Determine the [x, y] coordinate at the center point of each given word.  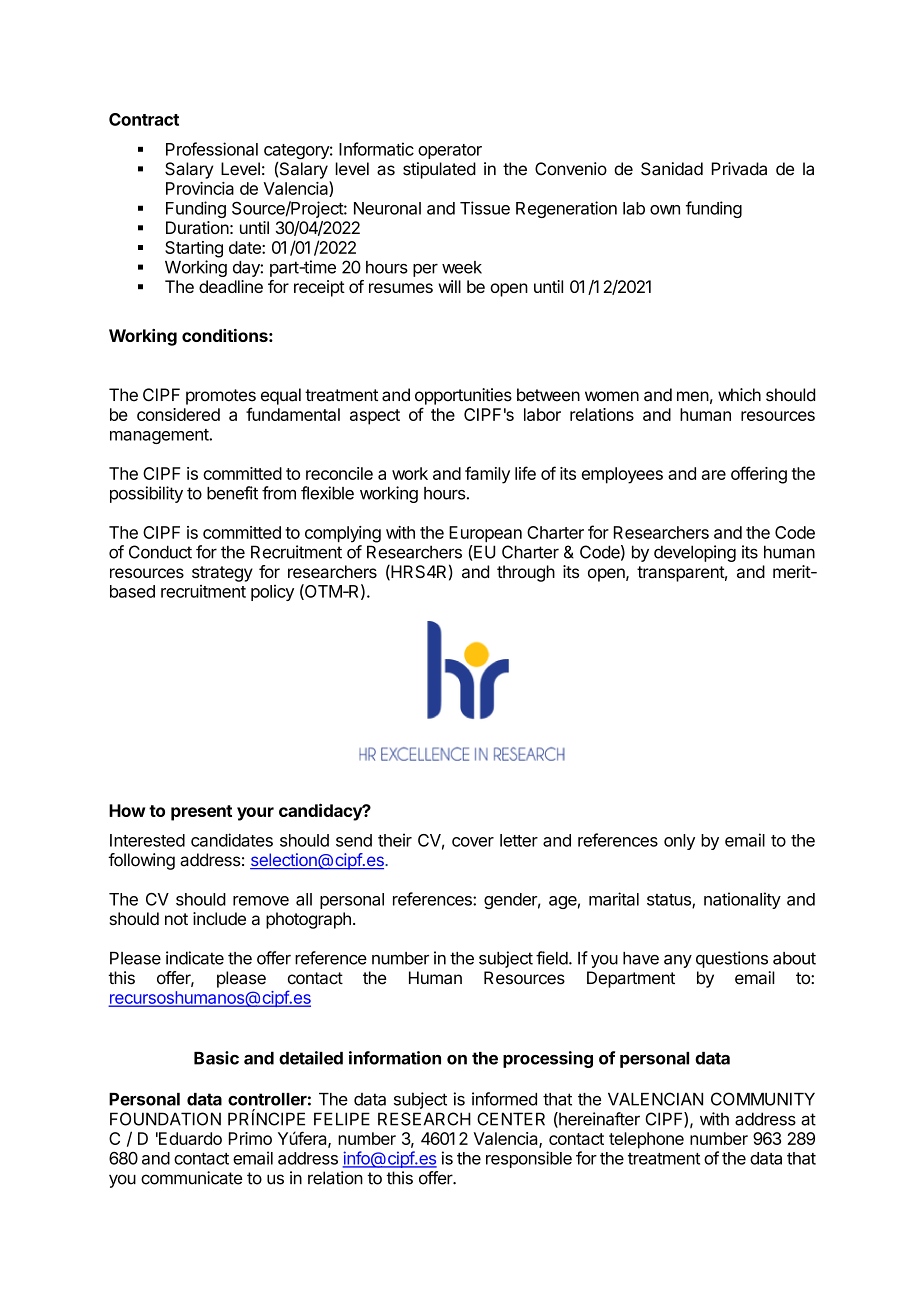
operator [450, 151]
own [665, 210]
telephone [646, 1140]
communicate [191, 1178]
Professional [212, 149]
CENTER [511, 1119]
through [526, 573]
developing [695, 553]
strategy [222, 574]
